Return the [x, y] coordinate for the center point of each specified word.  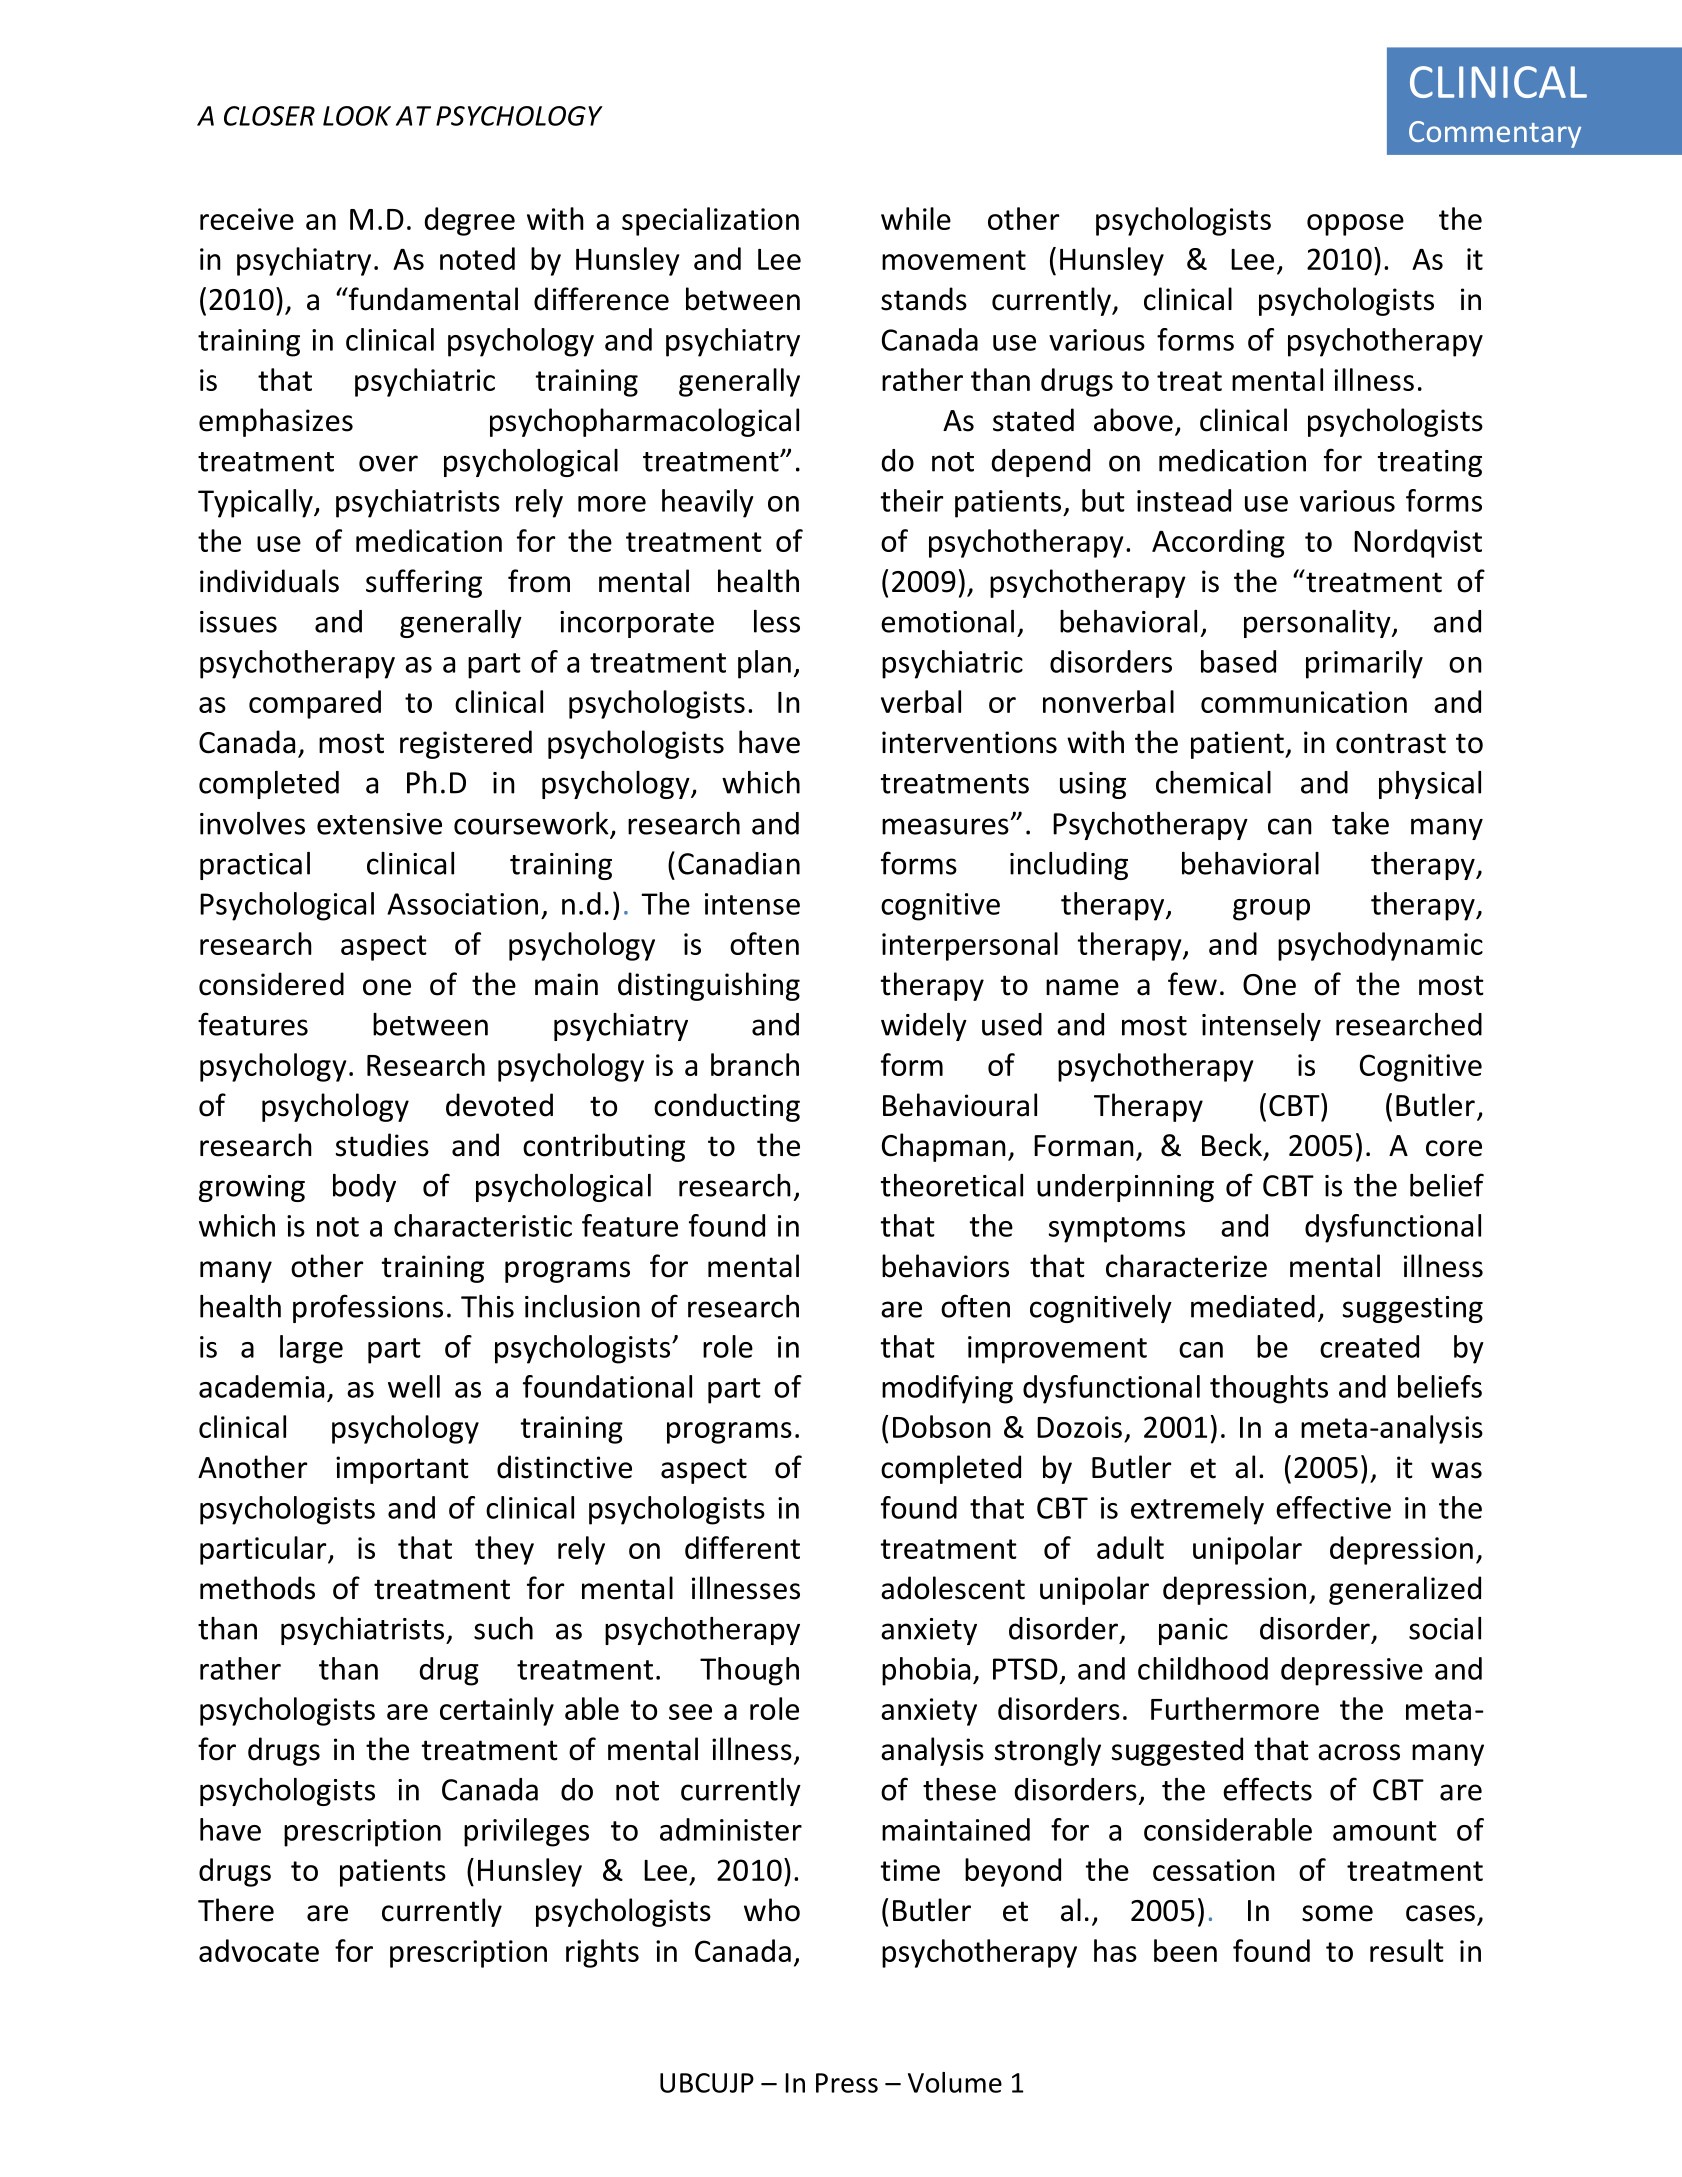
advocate [259, 1950]
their [911, 500]
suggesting [1413, 1309]
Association [462, 904]
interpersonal [970, 946]
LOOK [357, 116]
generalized [1405, 1590]
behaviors [945, 1266]
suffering [424, 583]
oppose [1355, 225]
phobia [926, 1671]
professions [368, 1308]
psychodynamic [1380, 946]
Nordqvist [1418, 543]
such [503, 1628]
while [916, 218]
